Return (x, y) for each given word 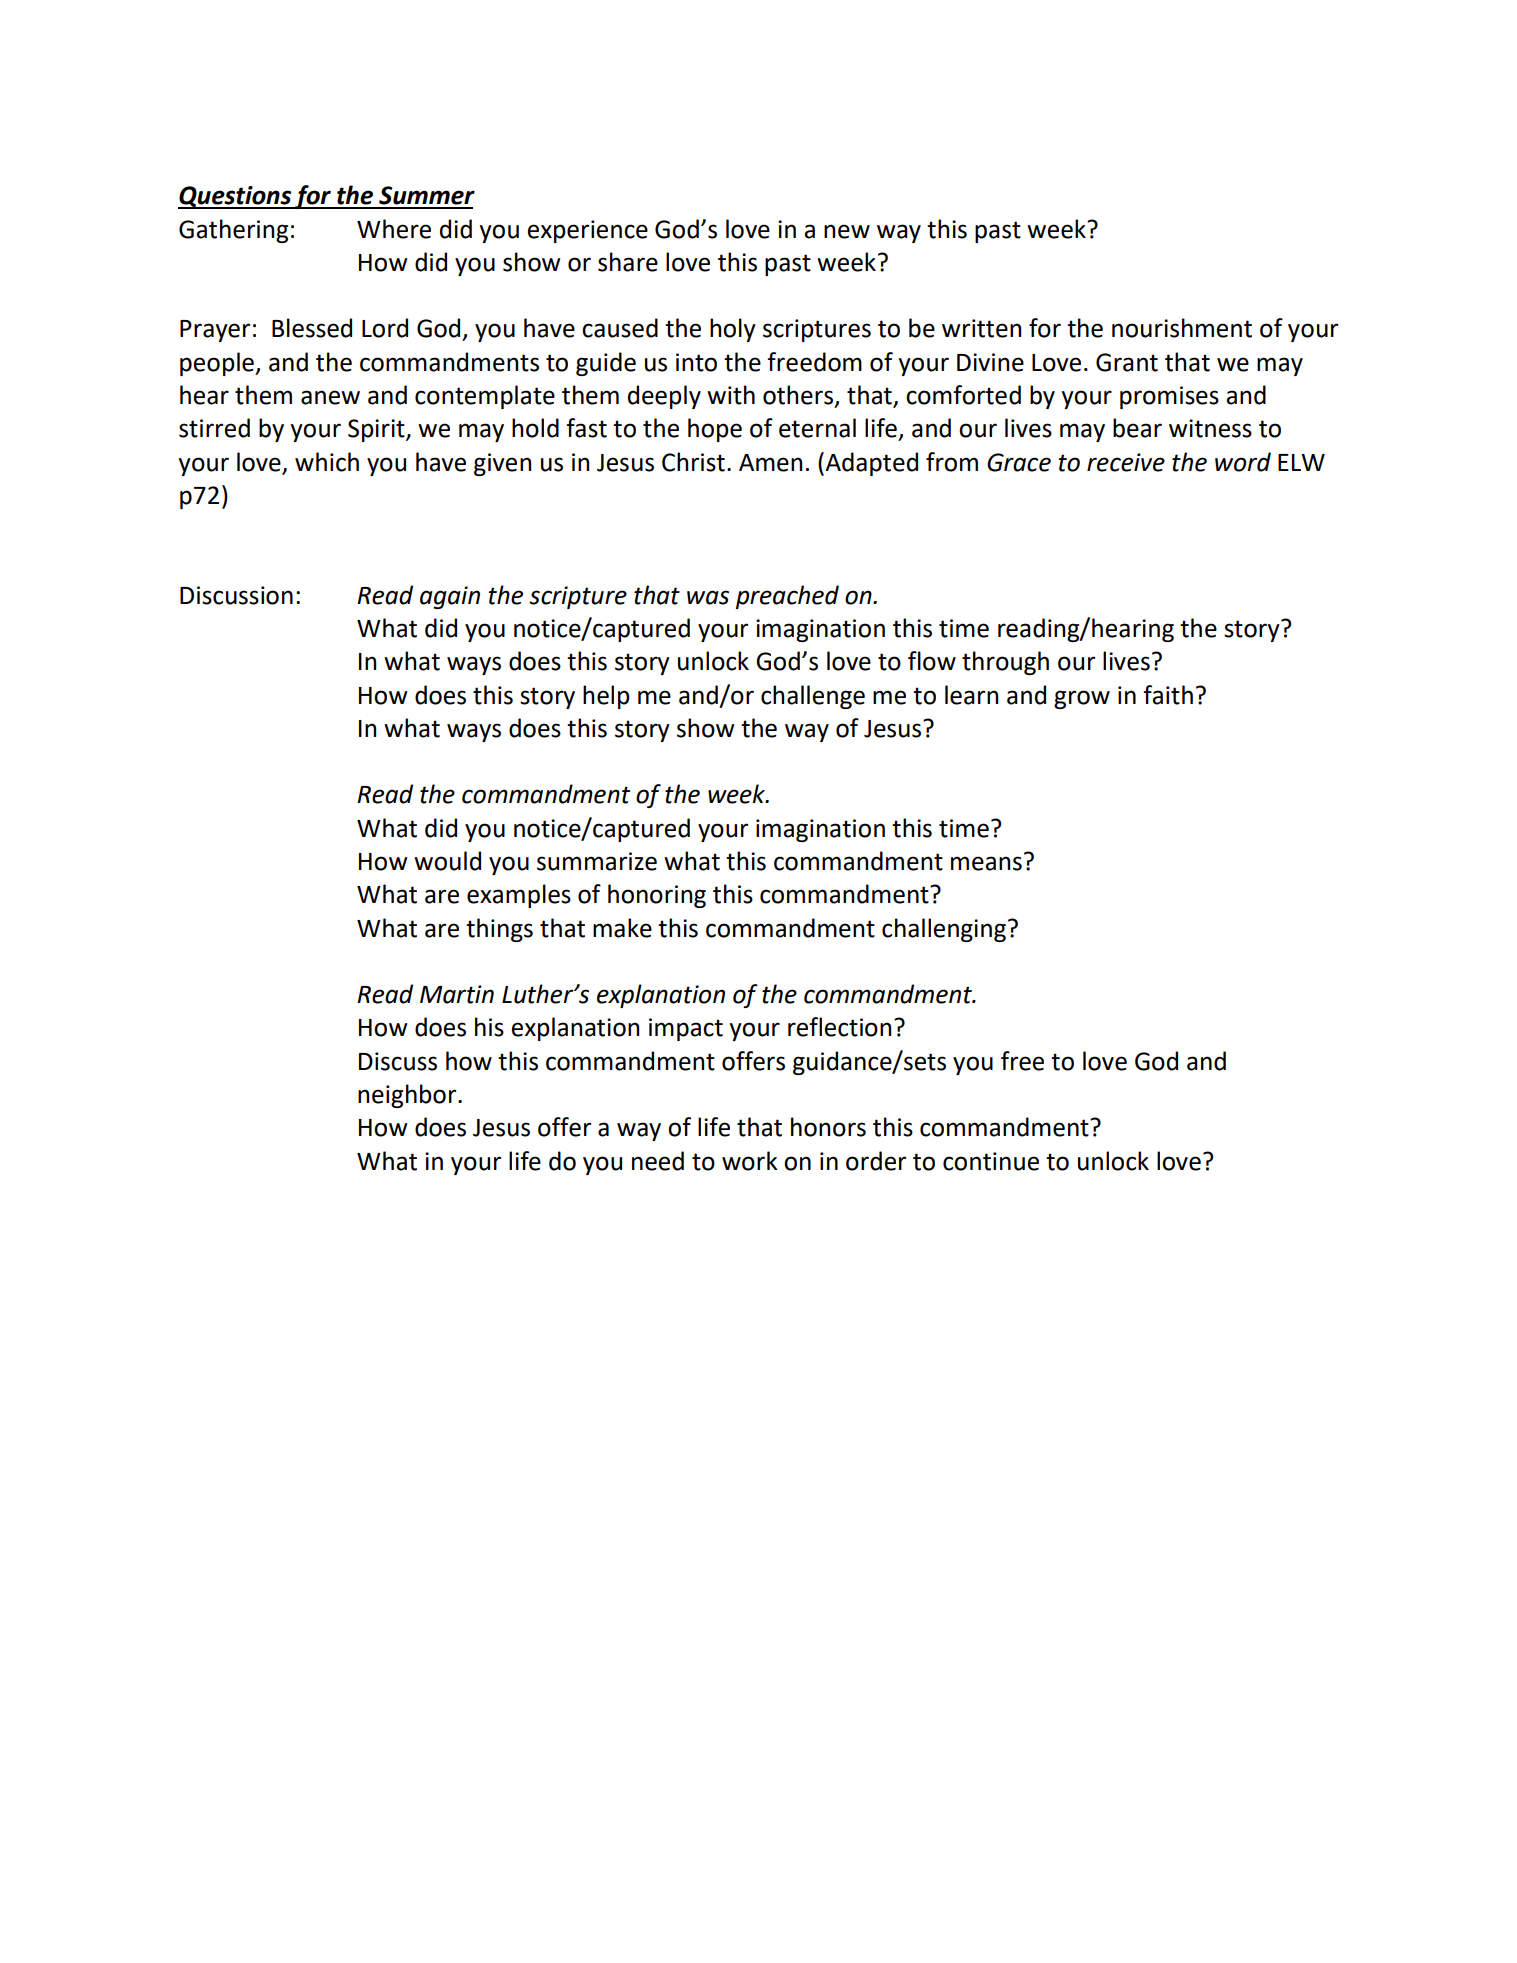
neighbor (408, 1096)
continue (991, 1161)
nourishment (1182, 328)
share (628, 262)
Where (394, 229)
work (750, 1161)
